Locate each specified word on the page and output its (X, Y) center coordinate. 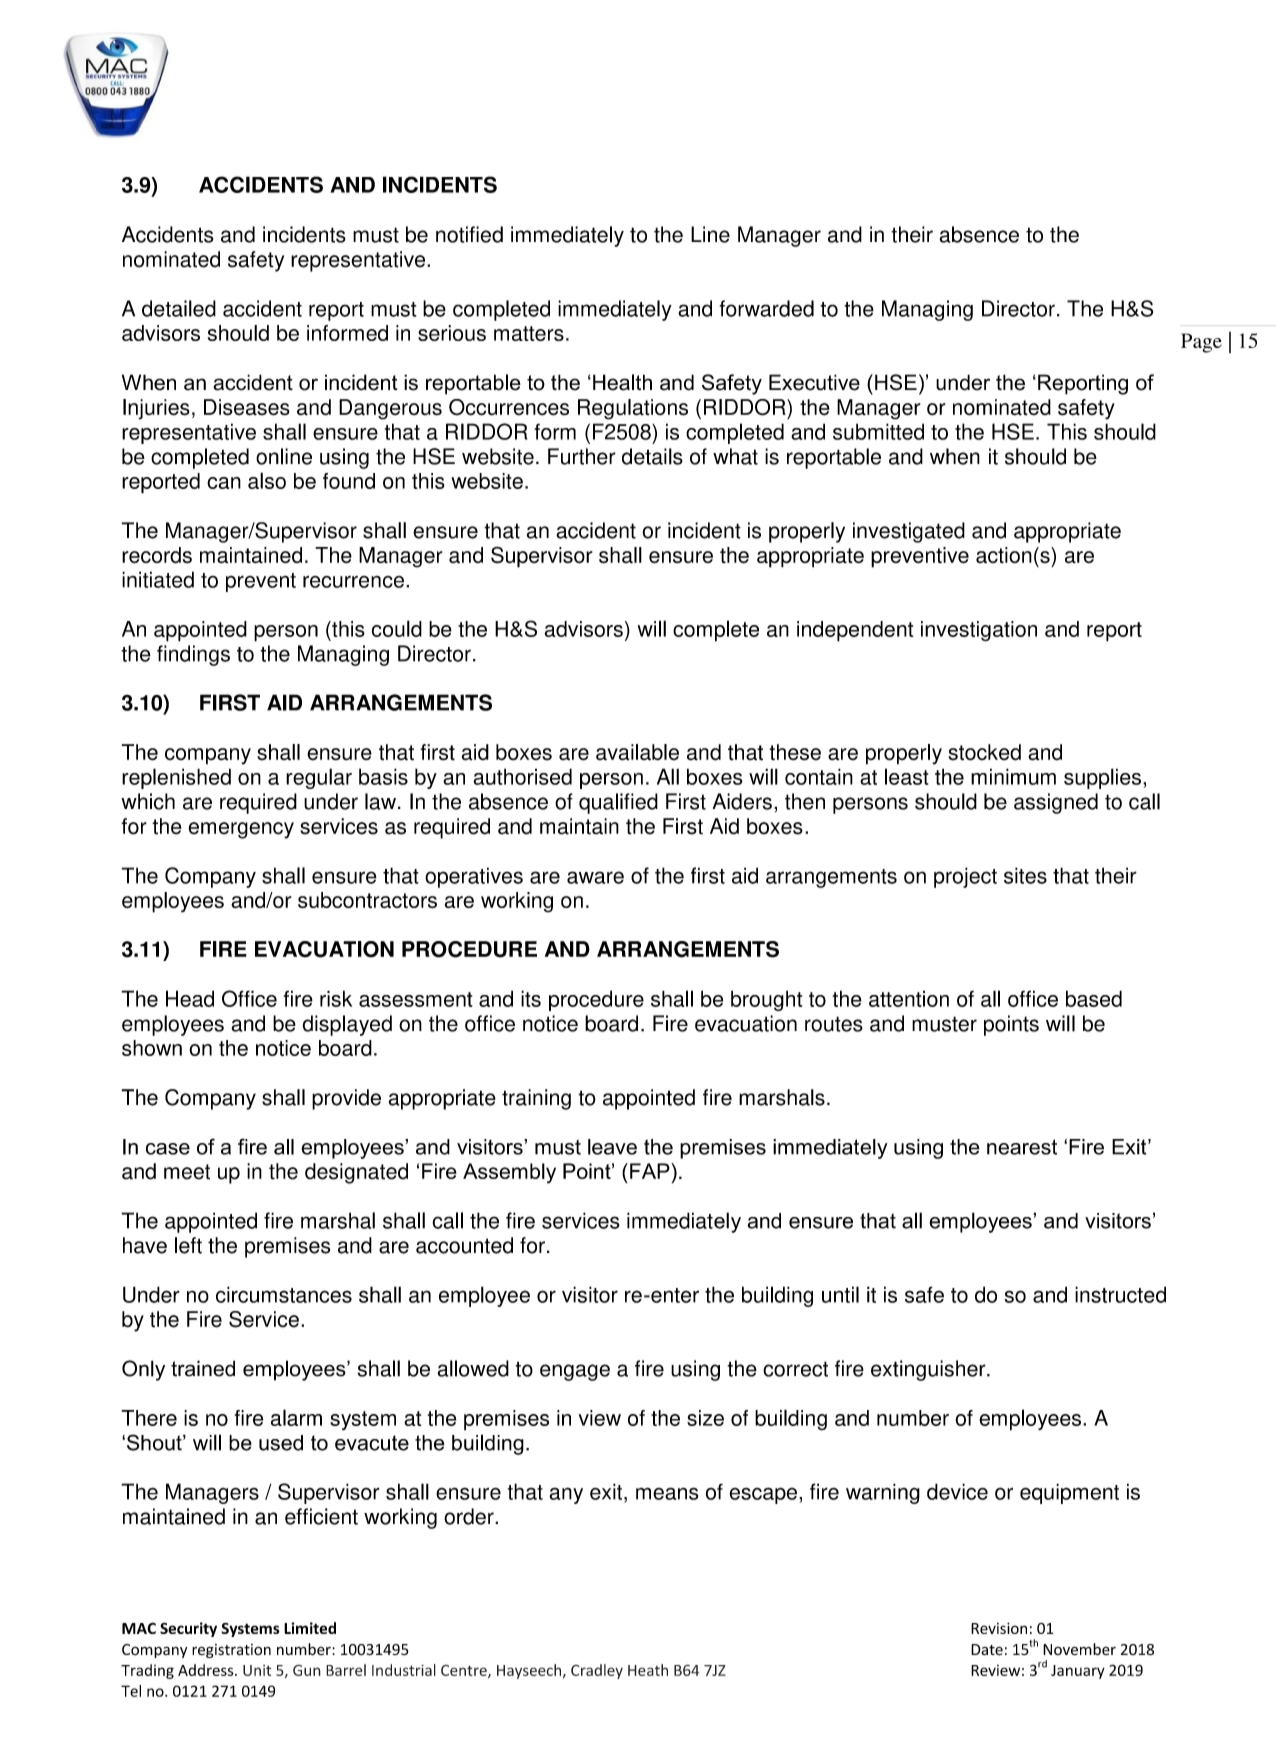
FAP (651, 1171)
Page (1201, 343)
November (1079, 1649)
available (637, 752)
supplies (1102, 778)
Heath (648, 1670)
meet (187, 1172)
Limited (310, 1628)
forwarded (766, 308)
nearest (1022, 1147)
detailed (179, 308)
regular (319, 778)
